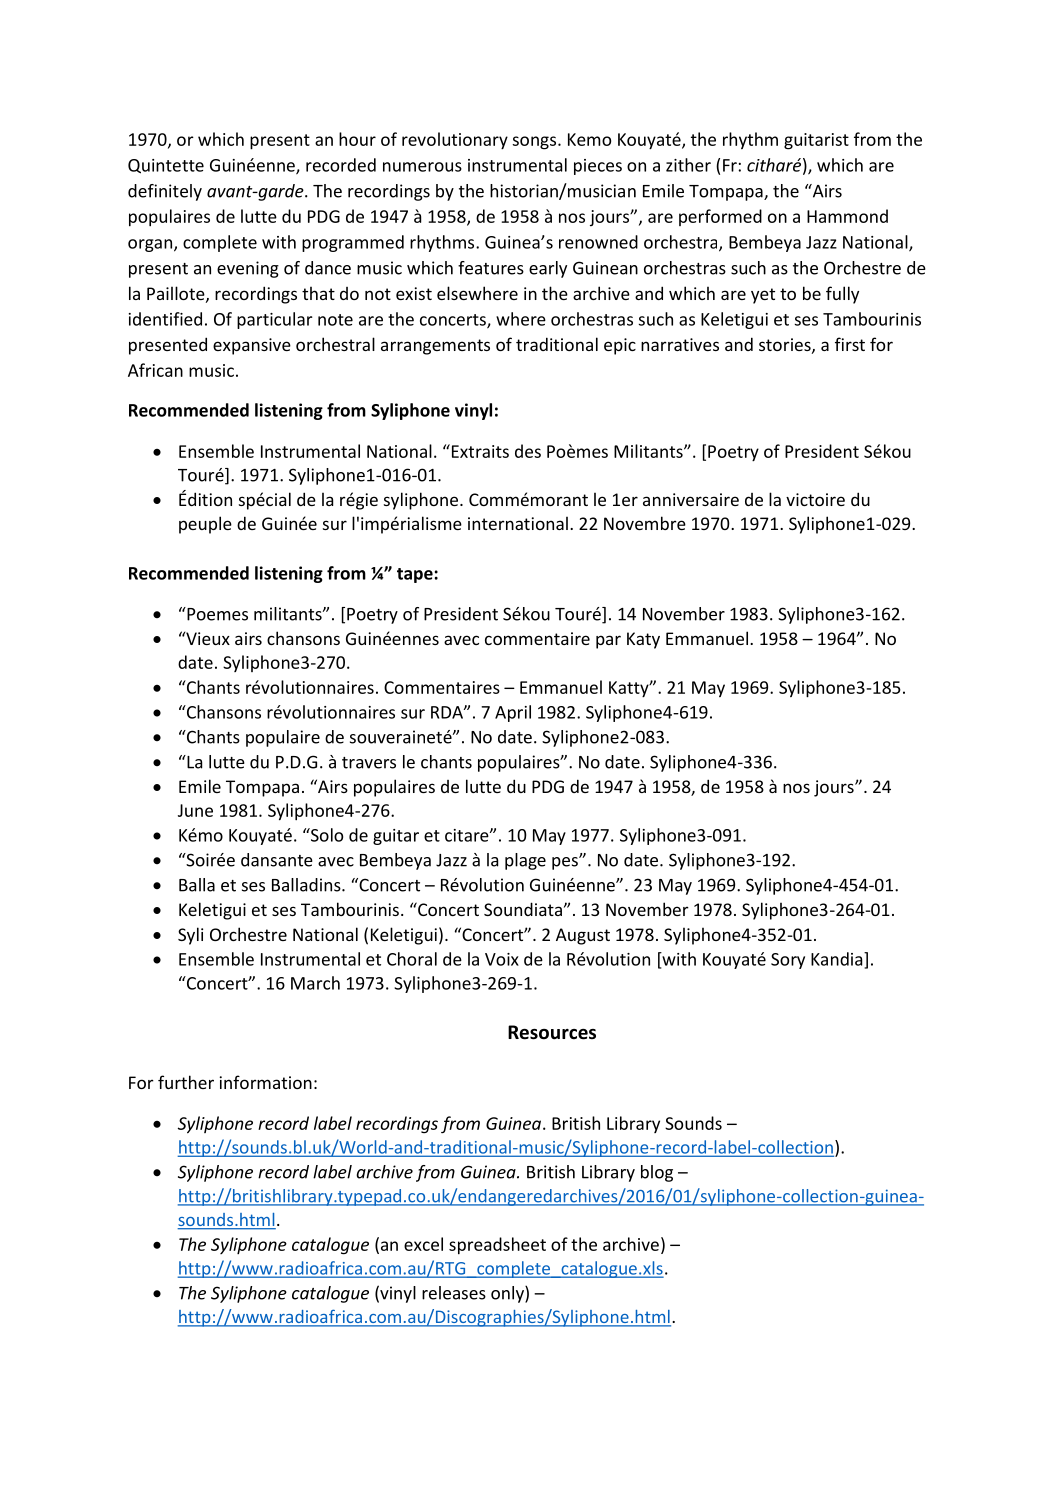  Describe the element at coordinates (416, 575) in the document. I see `tape` at that location.
